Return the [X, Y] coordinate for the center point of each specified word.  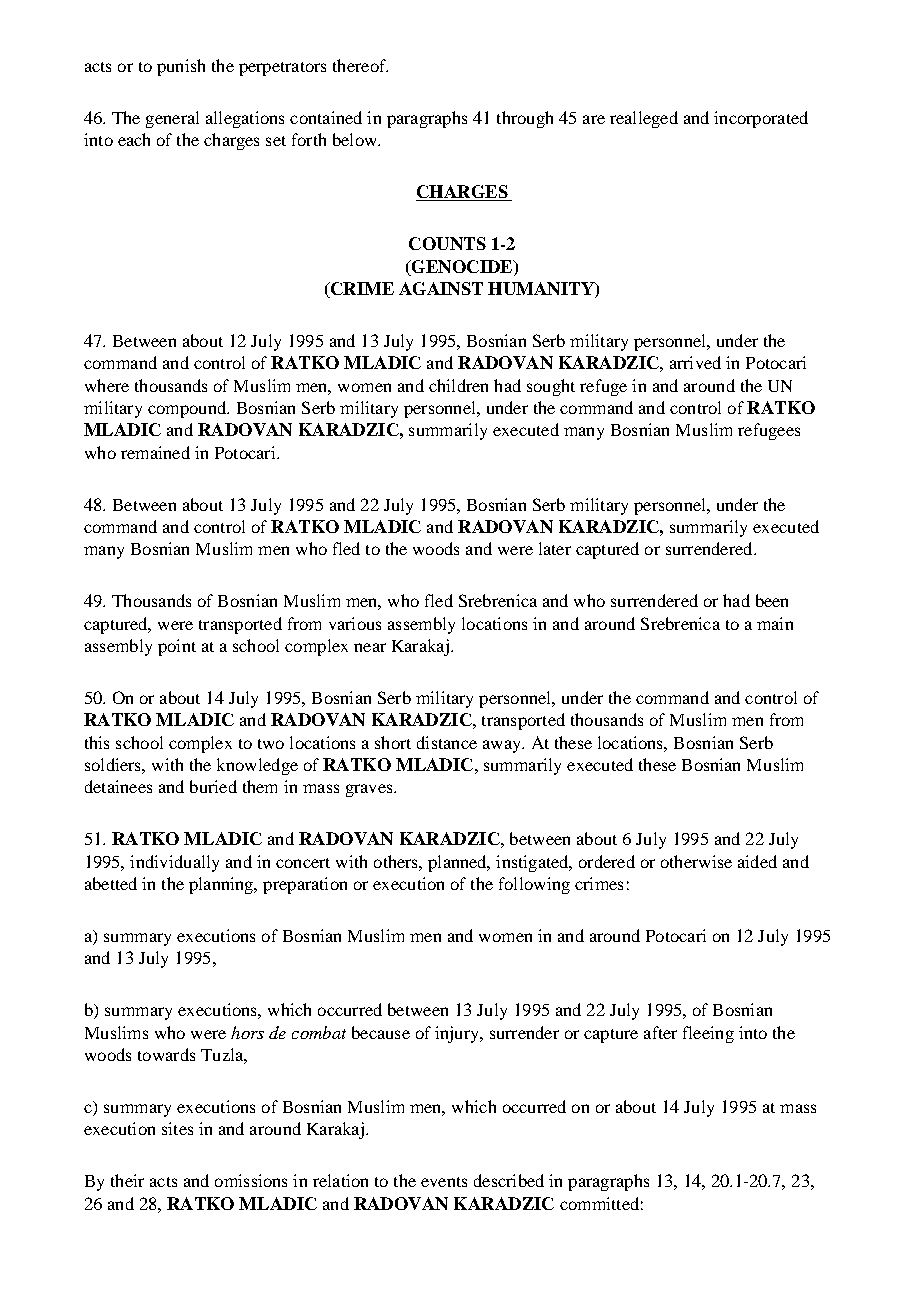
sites [177, 1128]
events [444, 1182]
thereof [360, 65]
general [172, 119]
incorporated [761, 119]
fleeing [708, 1034]
